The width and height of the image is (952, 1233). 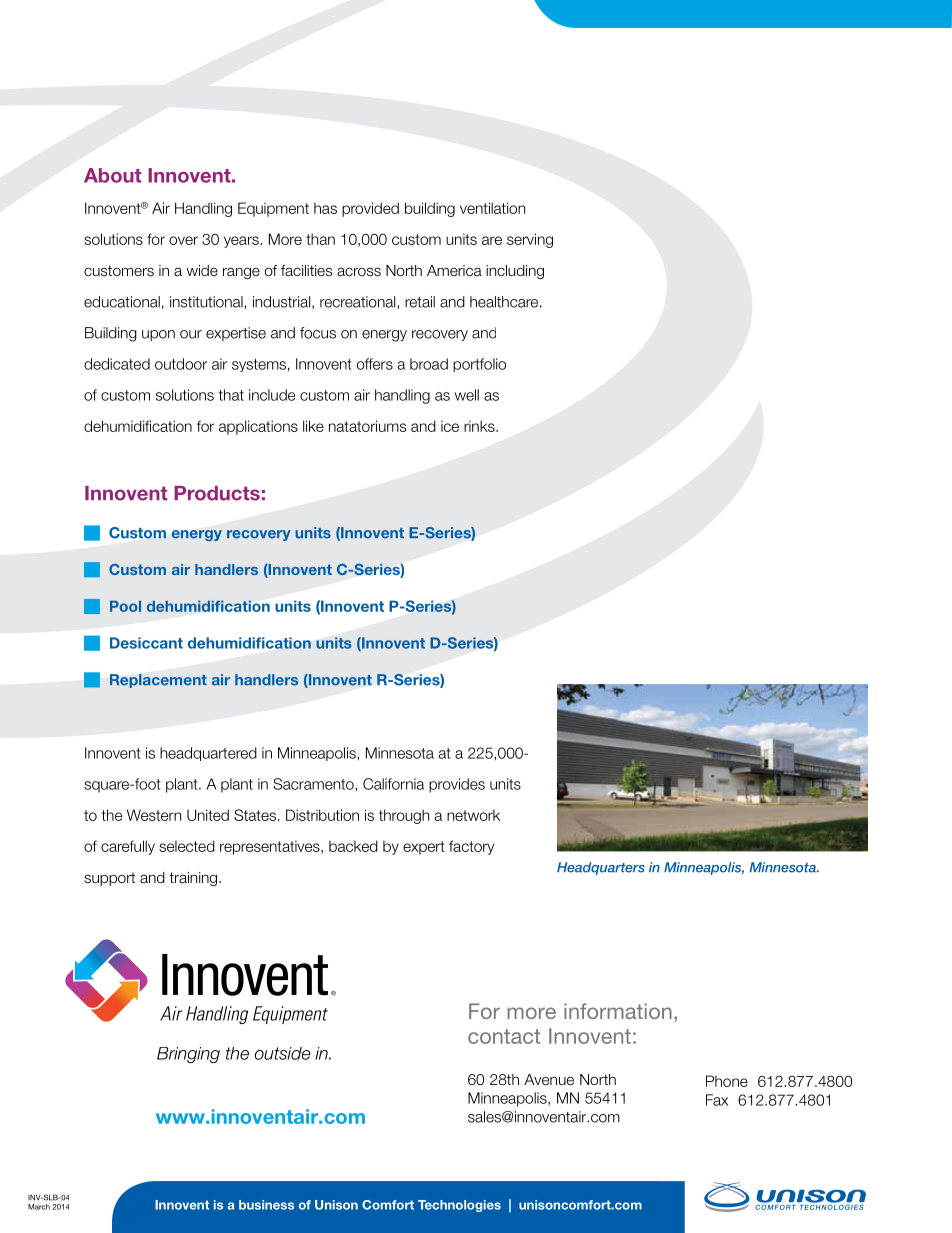 What do you see at coordinates (39, 1207) in the image?
I see `March` at bounding box center [39, 1207].
